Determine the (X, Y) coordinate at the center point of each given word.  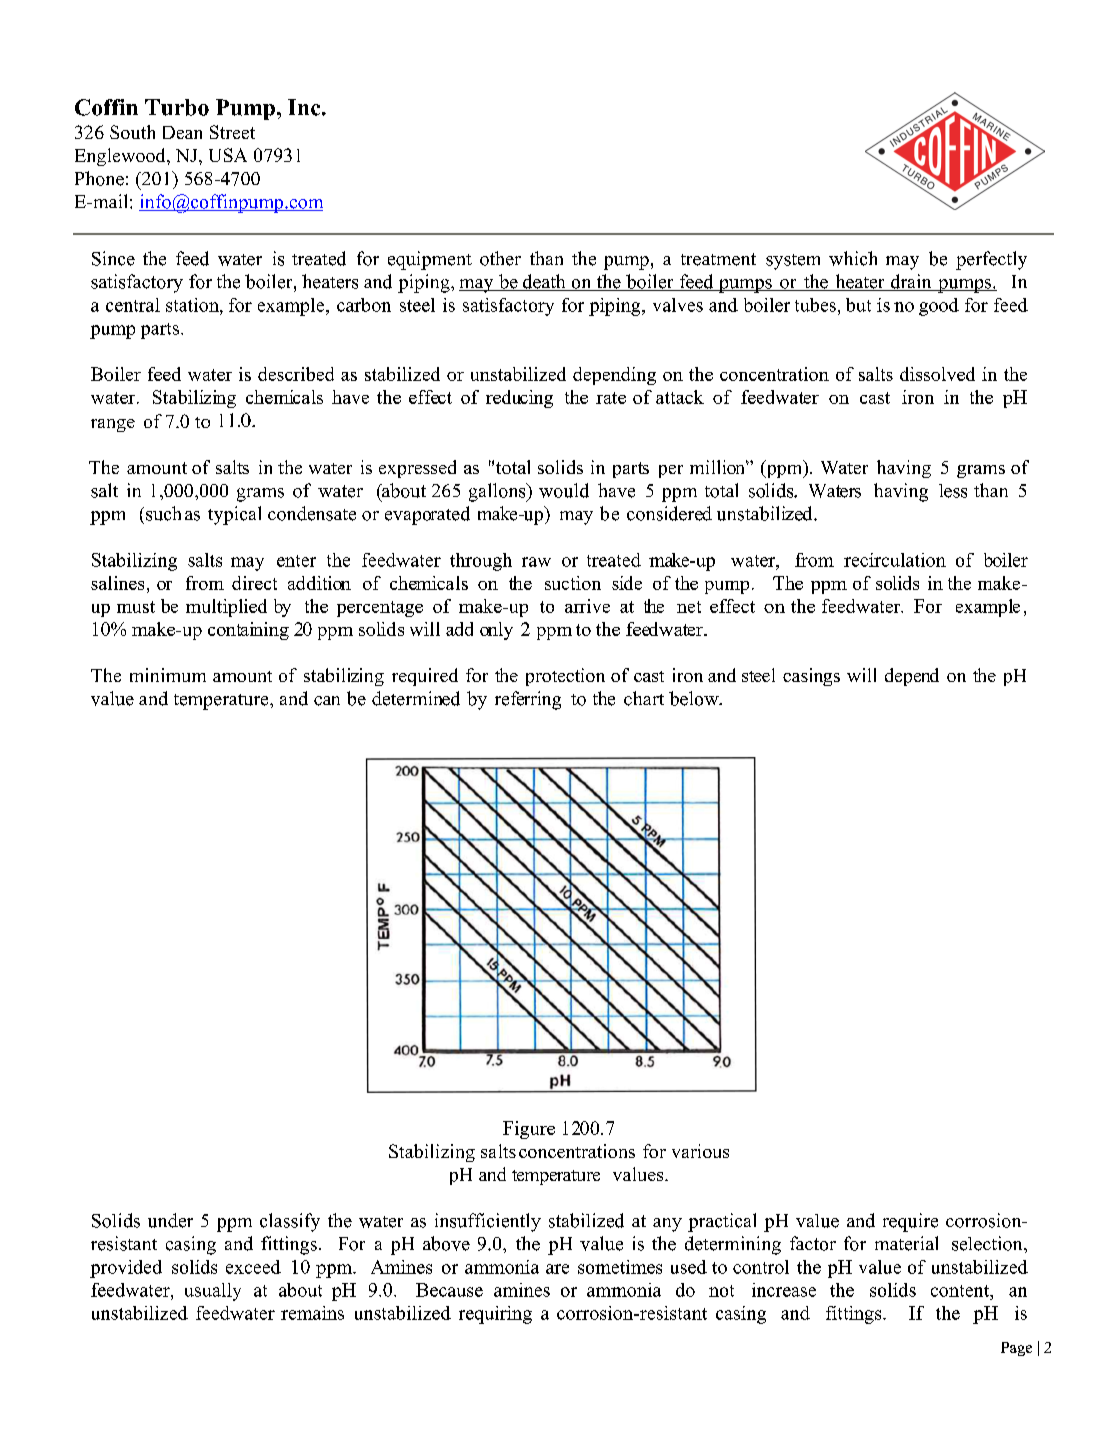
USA (228, 155)
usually (213, 1292)
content (961, 1291)
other (500, 258)
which (853, 258)
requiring (495, 1315)
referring (528, 700)
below (695, 698)
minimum (168, 675)
